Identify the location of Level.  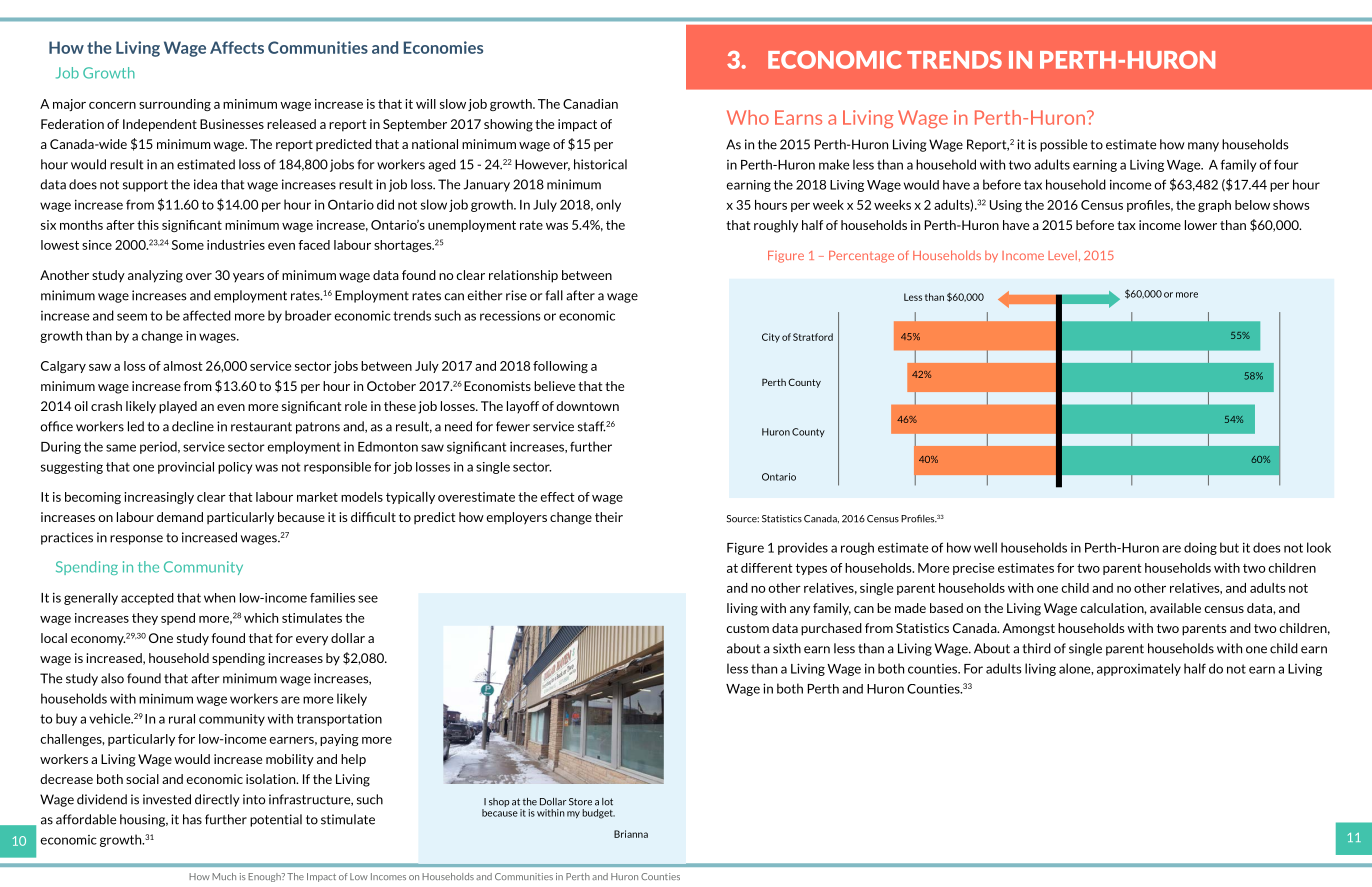
(1062, 255).
